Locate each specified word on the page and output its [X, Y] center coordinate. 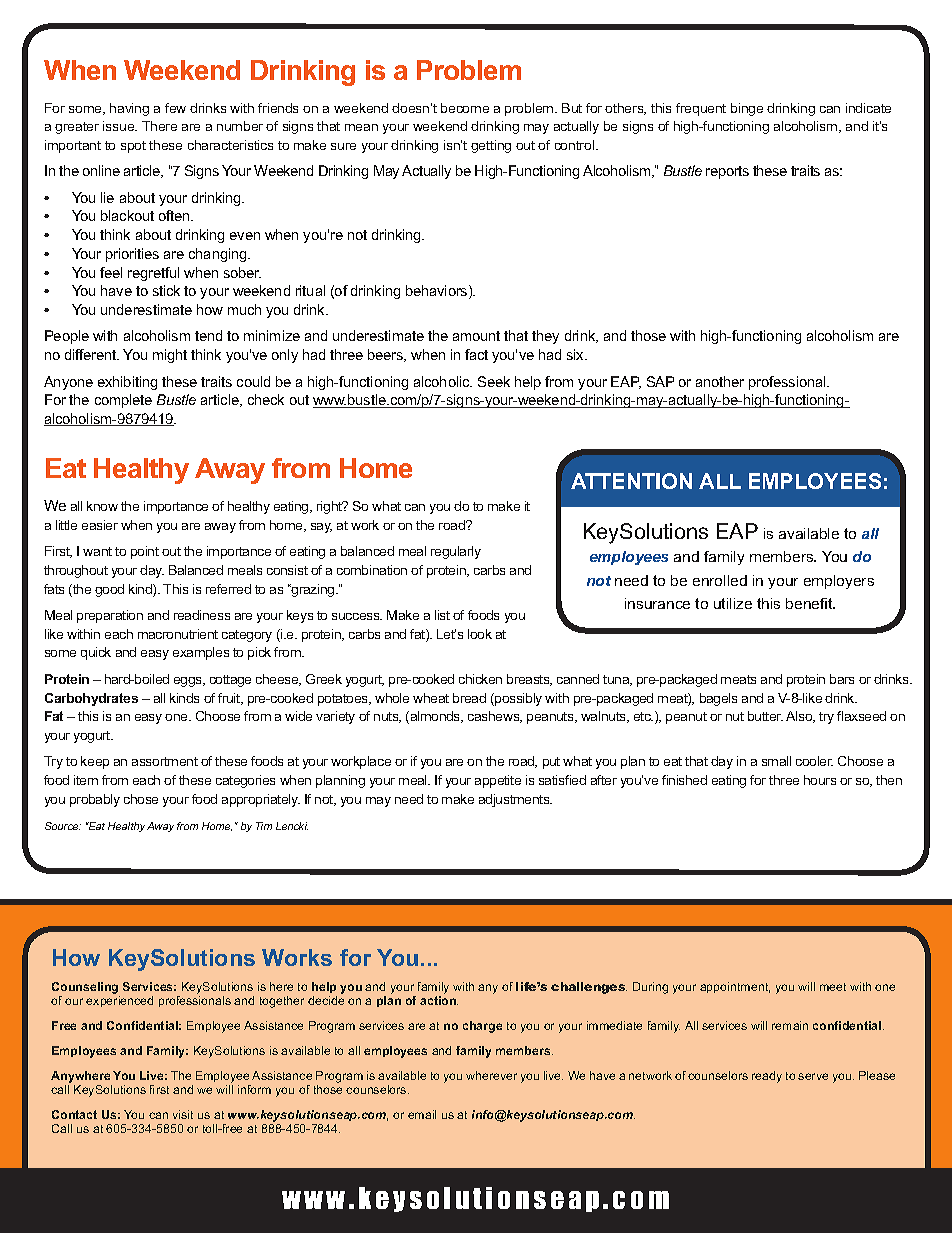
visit [183, 1114]
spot [133, 147]
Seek [494, 381]
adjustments [515, 800]
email [422, 1114]
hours [820, 780]
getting [491, 146]
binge [747, 109]
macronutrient [178, 634]
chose [141, 799]
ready [767, 1077]
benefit [810, 603]
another [720, 381]
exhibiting [127, 383]
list [442, 615]
